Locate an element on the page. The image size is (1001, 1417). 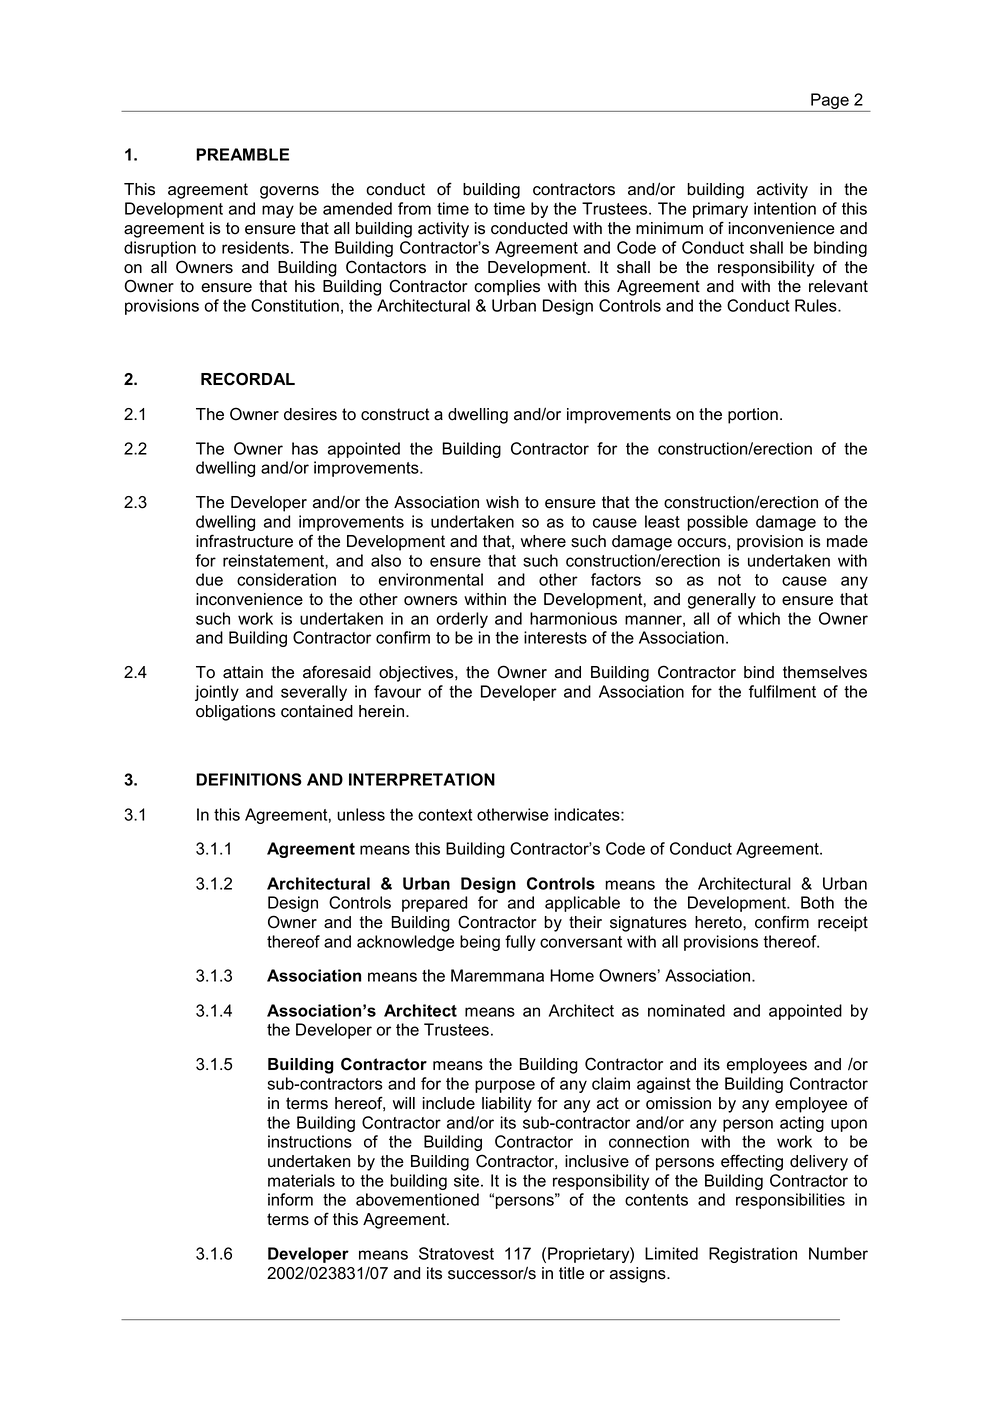
context is located at coordinates (445, 815).
